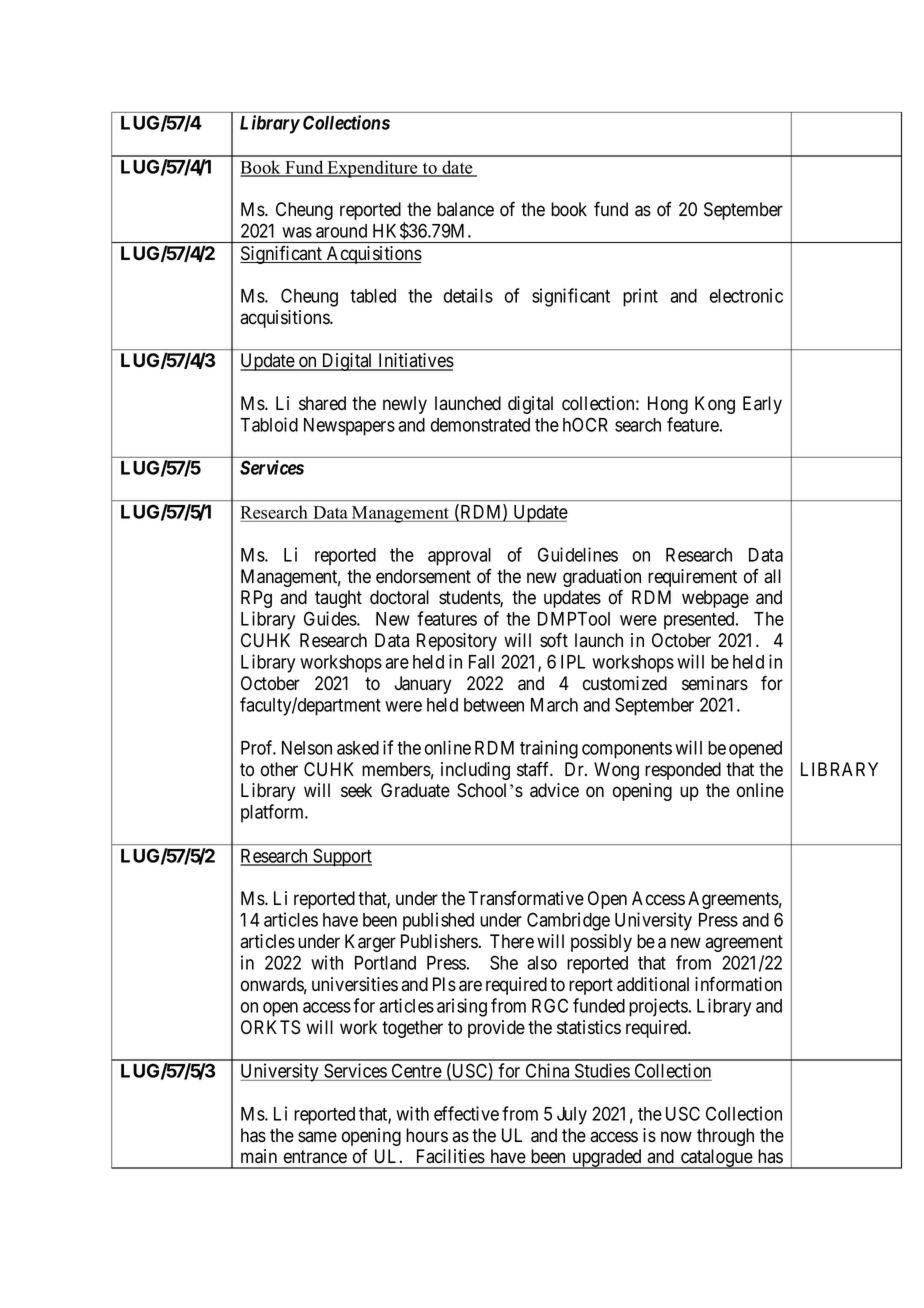 This image has width=924, height=1308. I want to click on same, so click(317, 1137).
